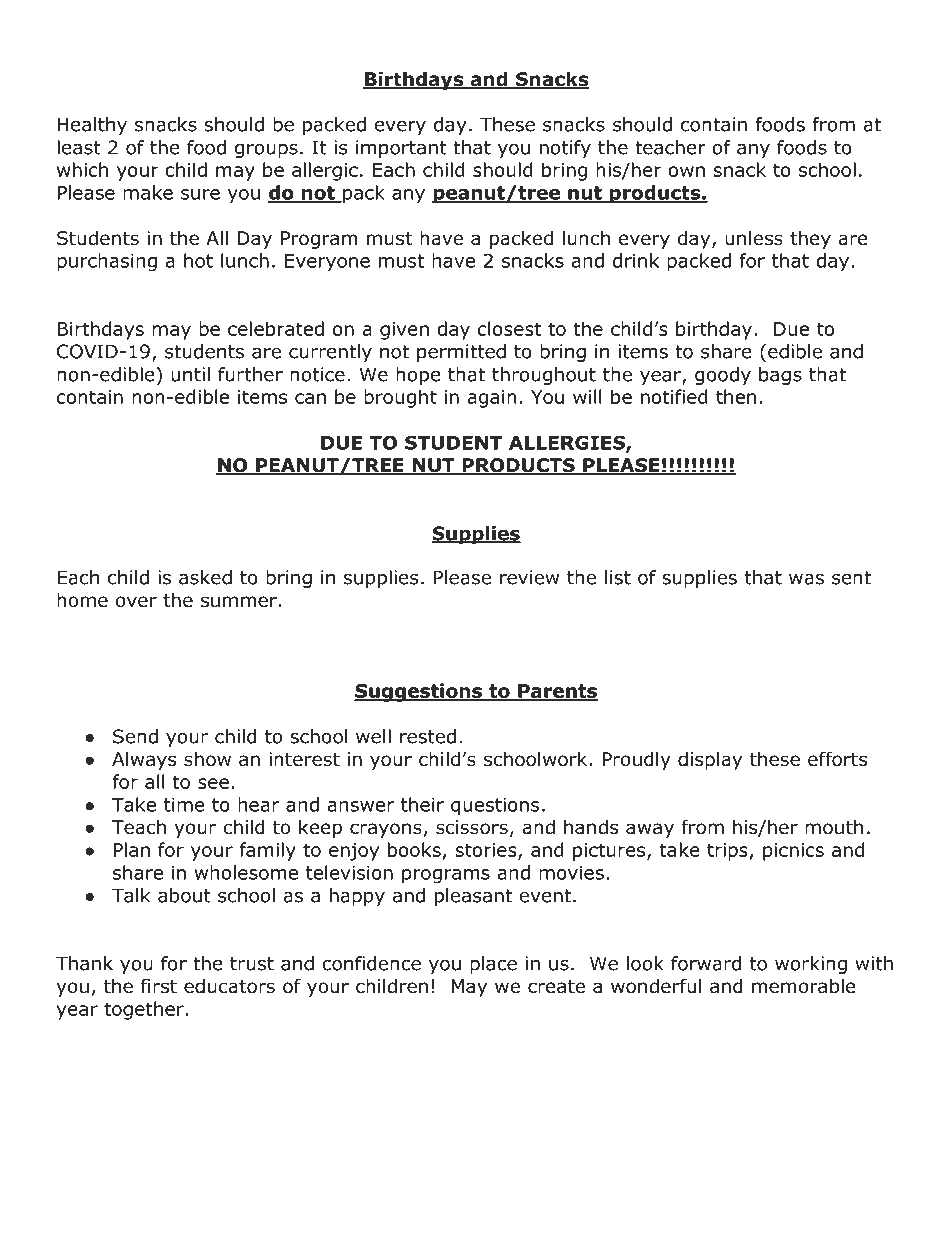  What do you see at coordinates (148, 192) in the screenshot?
I see `make` at bounding box center [148, 192].
